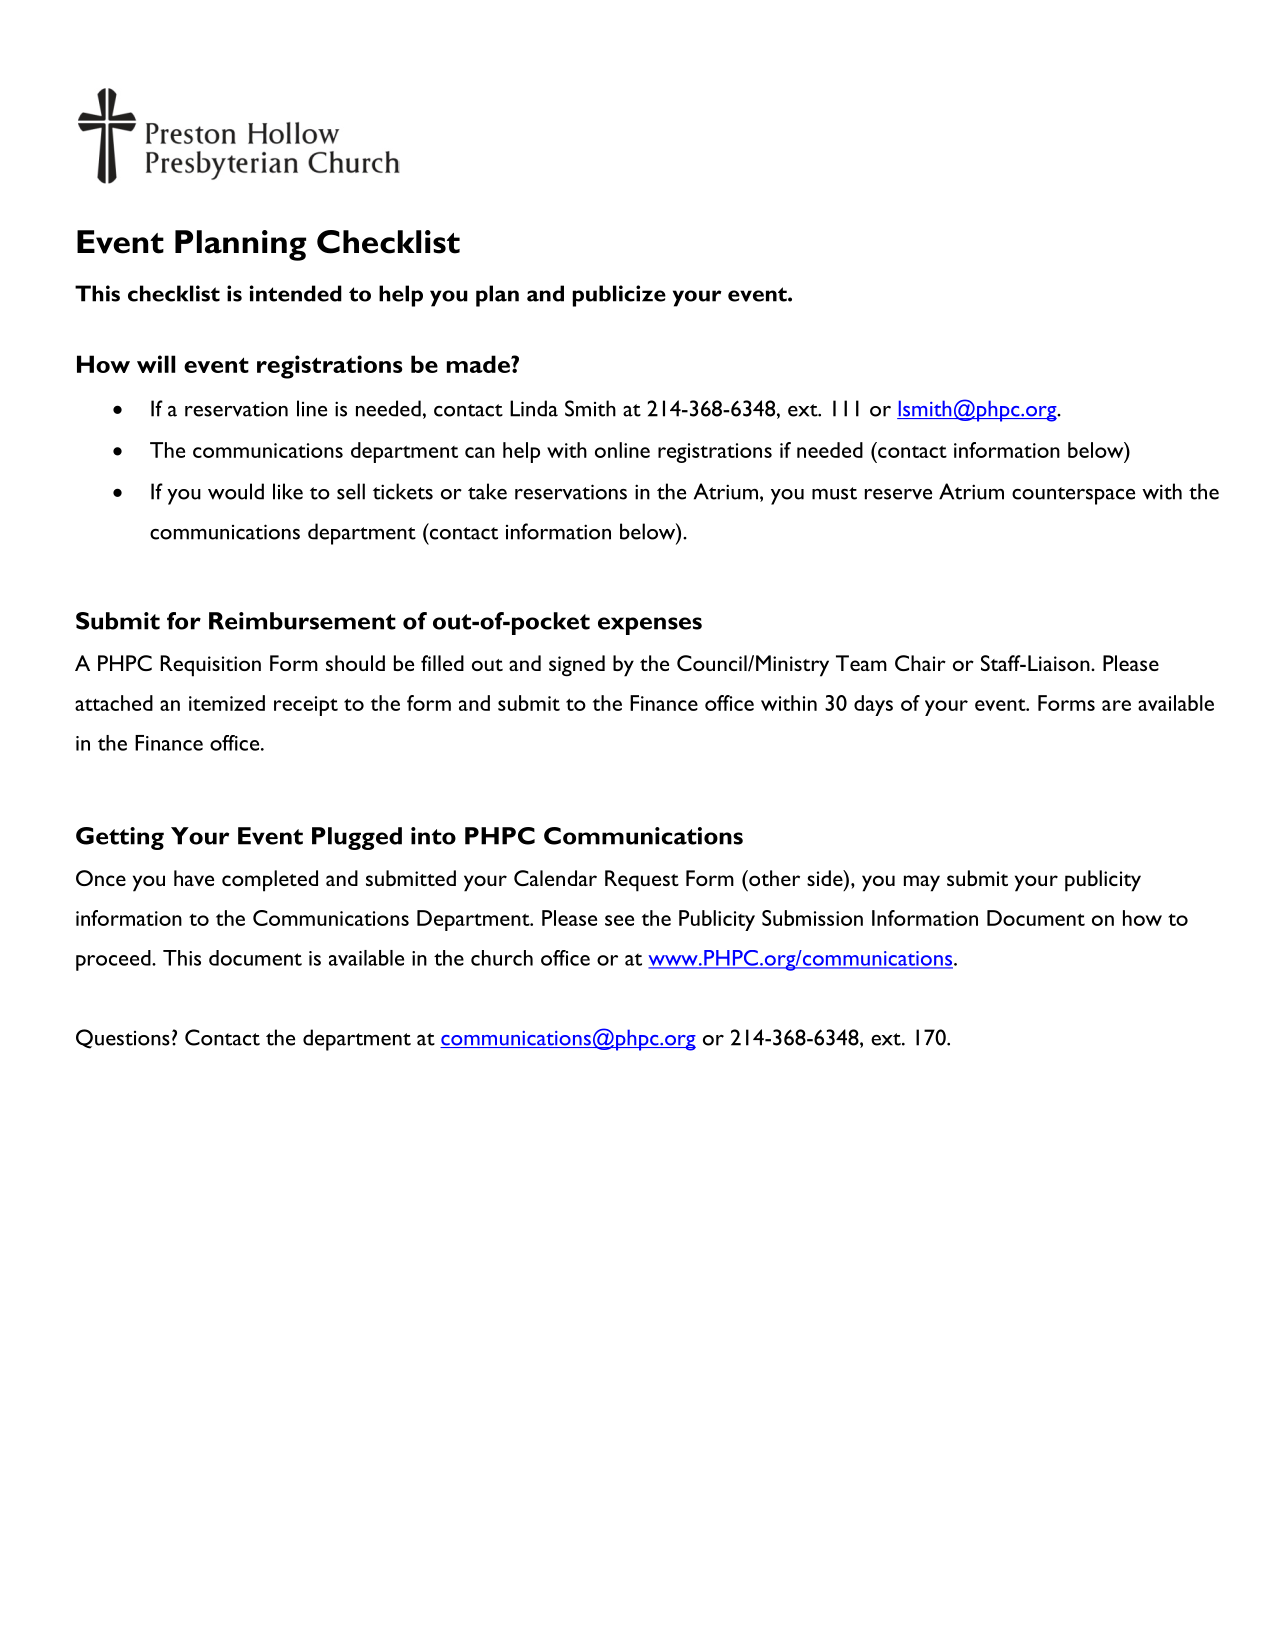  What do you see at coordinates (834, 493) in the image?
I see `must` at bounding box center [834, 493].
